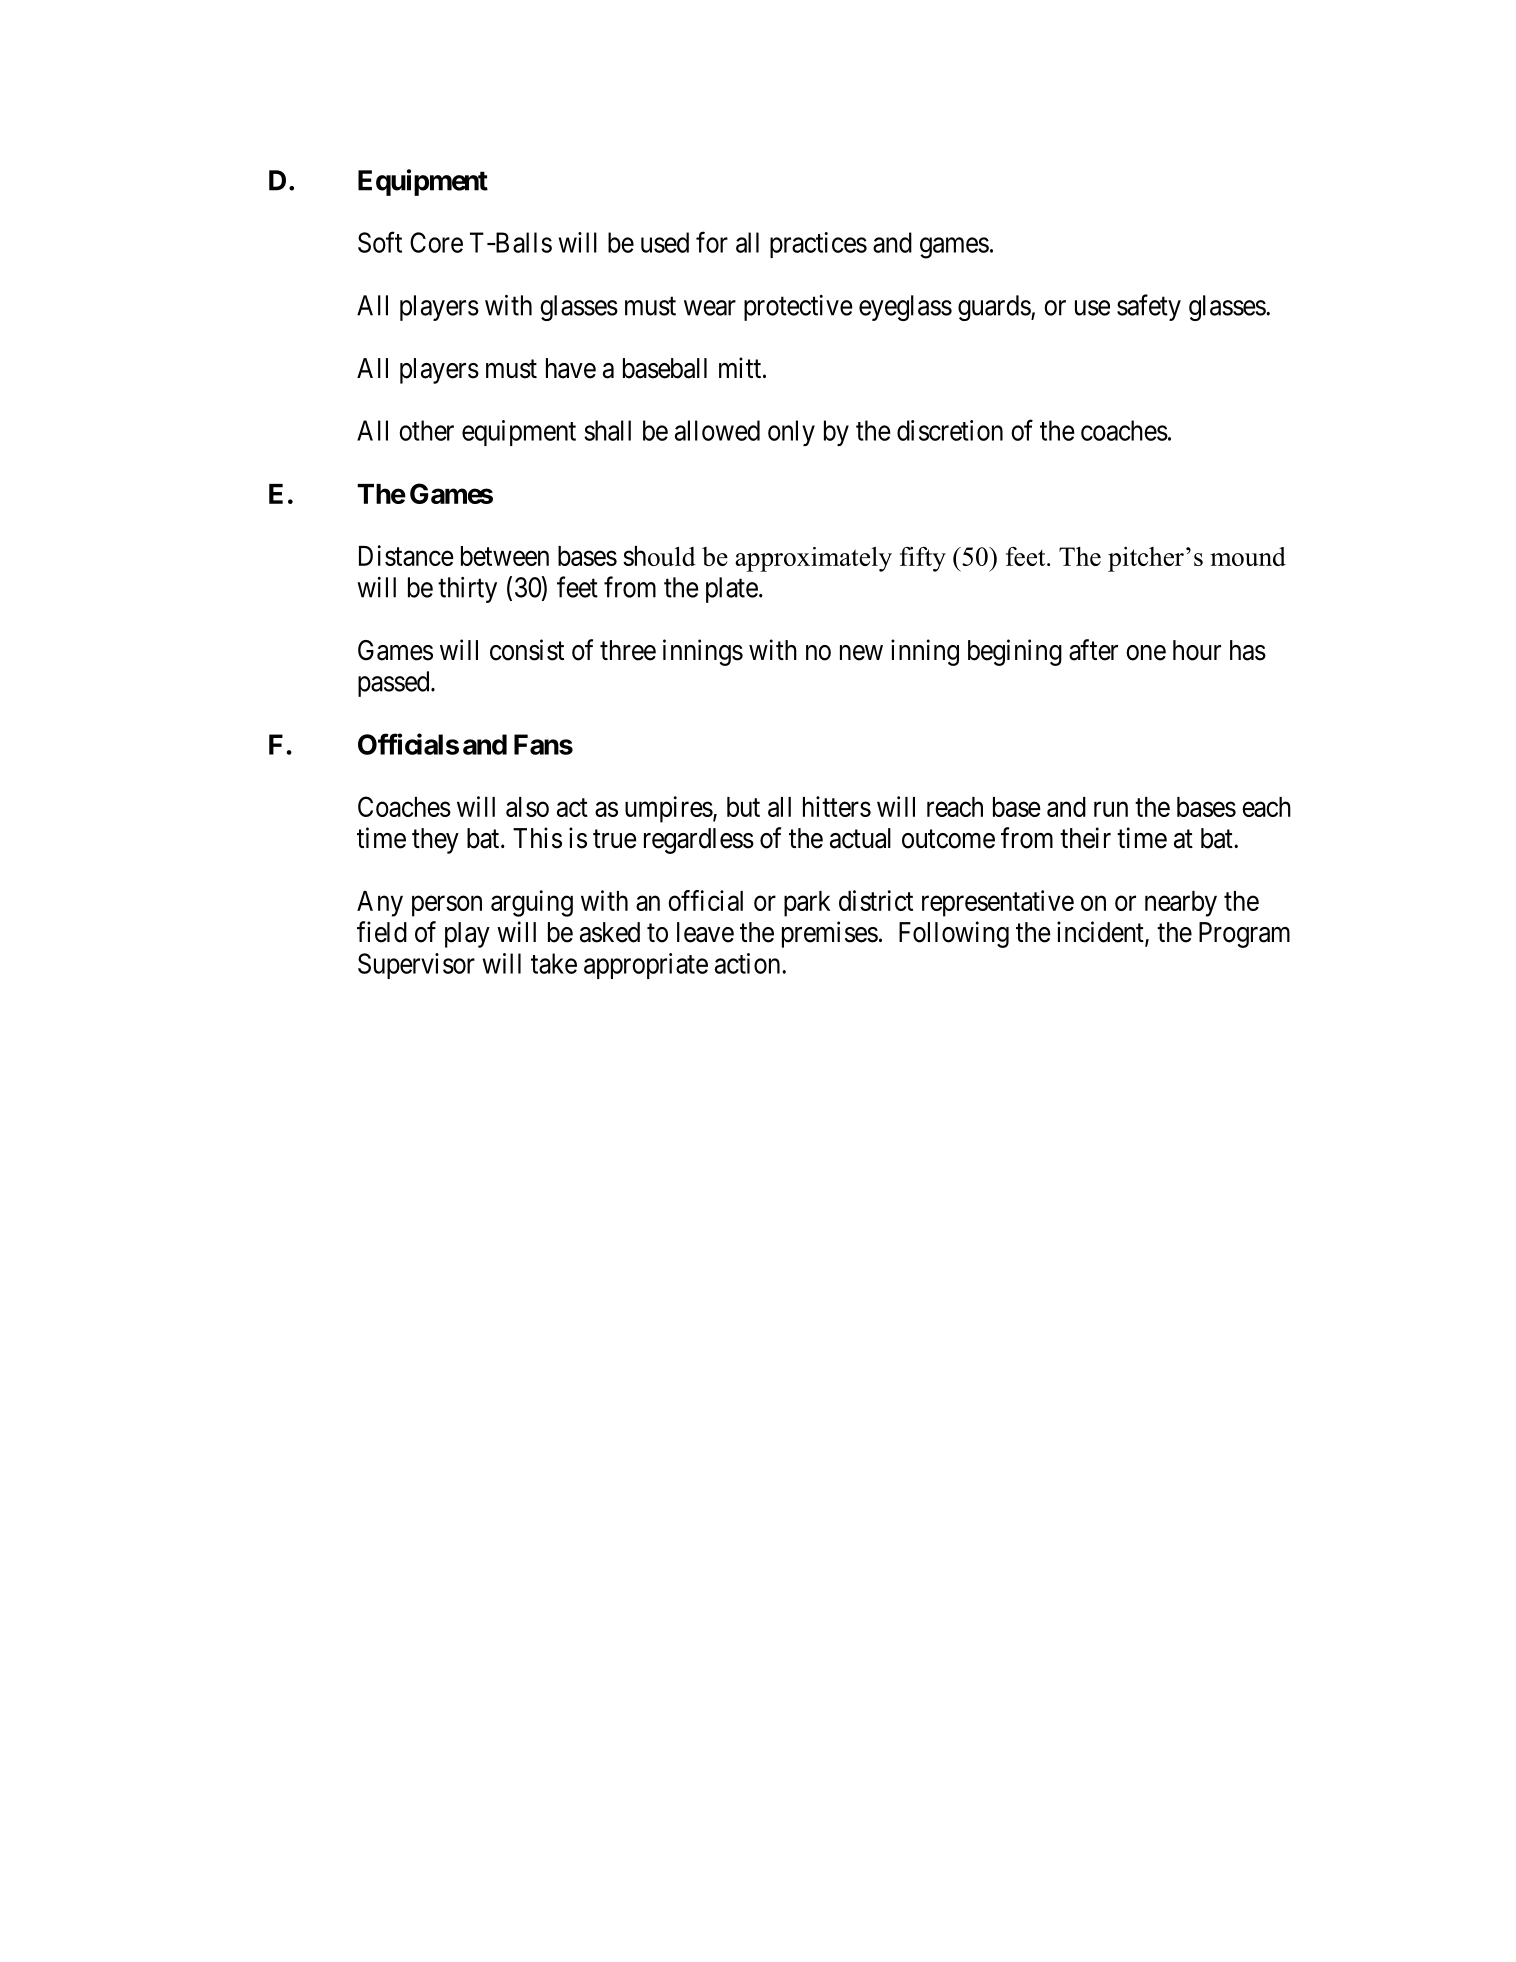  Describe the element at coordinates (818, 245) in the image. I see `practices` at that location.
